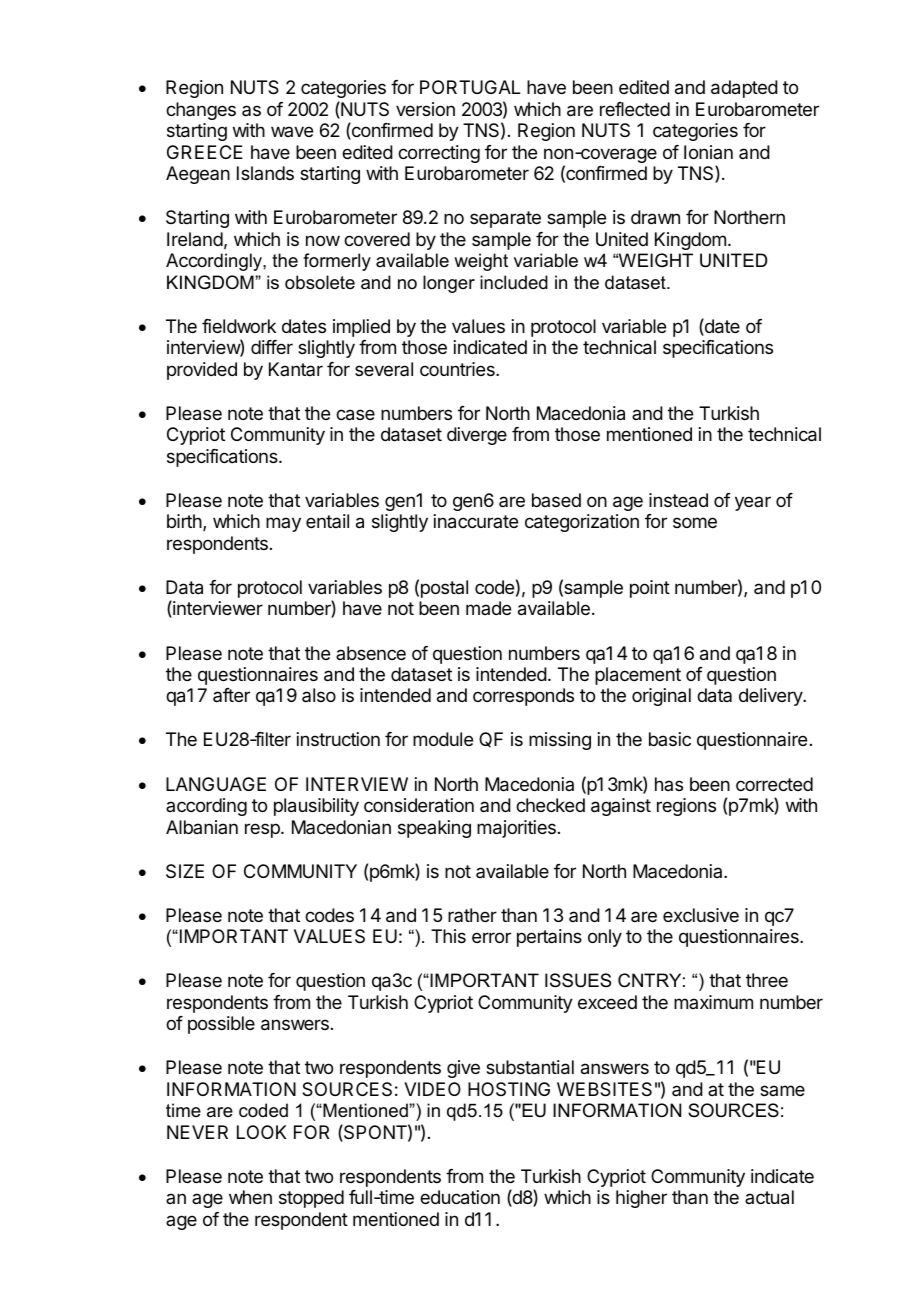 This screenshot has height=1308, width=924. What do you see at coordinates (231, 695) in the screenshot?
I see `after` at bounding box center [231, 695].
